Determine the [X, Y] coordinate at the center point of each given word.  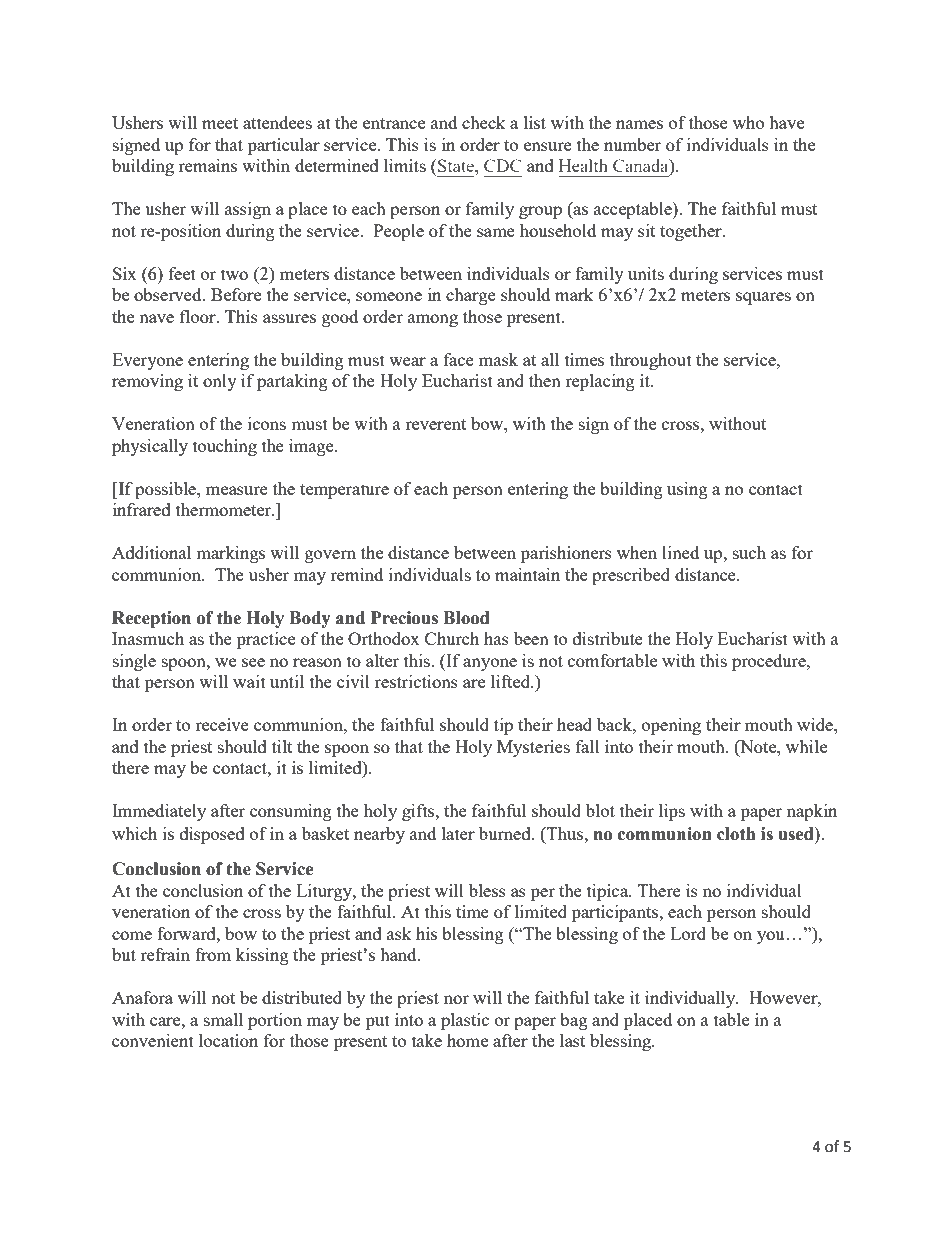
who [748, 122]
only [220, 382]
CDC [502, 165]
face [459, 359]
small [223, 1019]
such [749, 552]
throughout [651, 361]
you [772, 937]
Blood [466, 618]
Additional [151, 552]
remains [208, 165]
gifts [419, 812]
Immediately [159, 812]
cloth [736, 834]
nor [456, 999]
